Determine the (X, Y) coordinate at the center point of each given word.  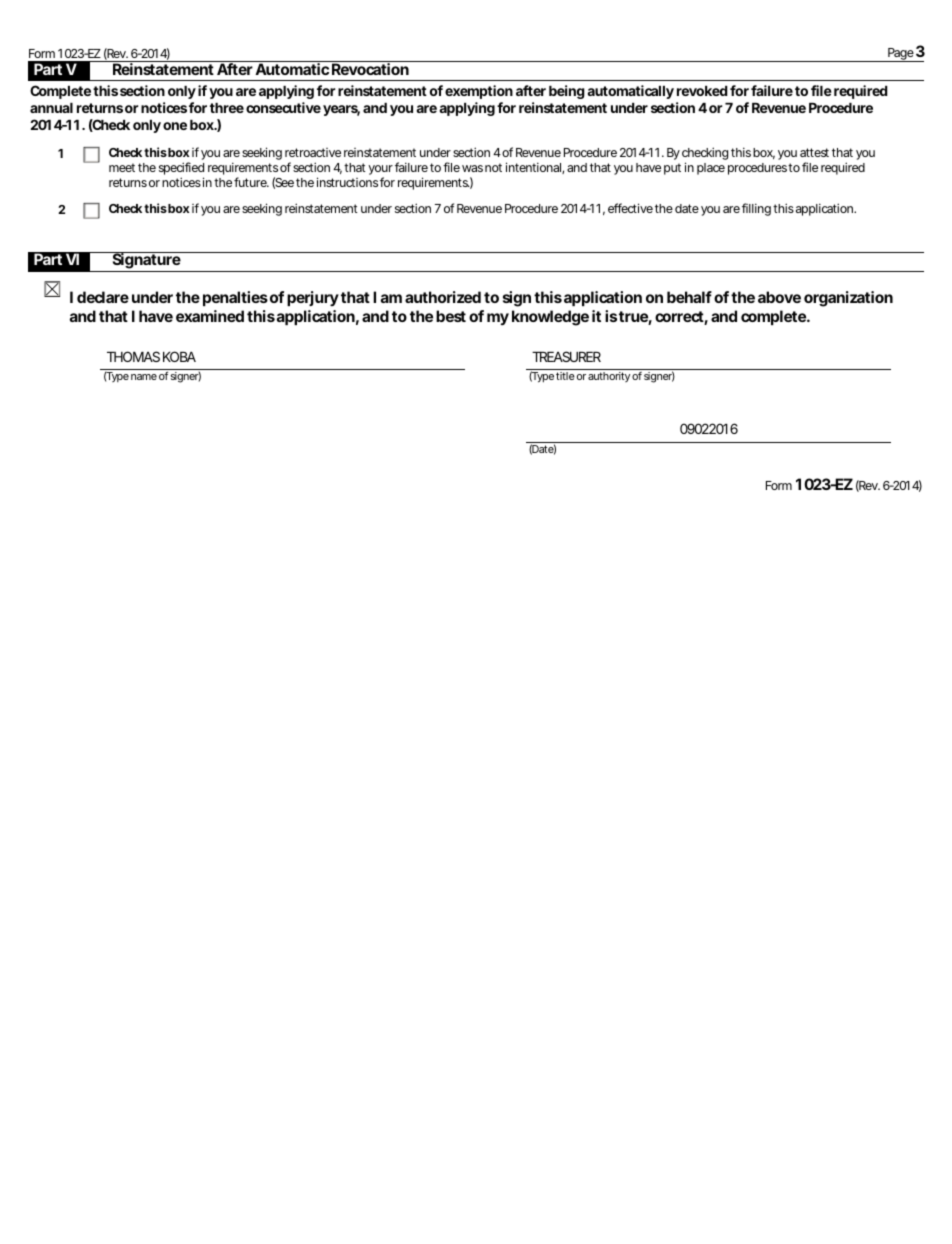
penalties (235, 298)
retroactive (313, 152)
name (144, 377)
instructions (347, 182)
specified (181, 168)
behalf (689, 297)
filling (756, 209)
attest (814, 152)
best (451, 316)
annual (51, 108)
